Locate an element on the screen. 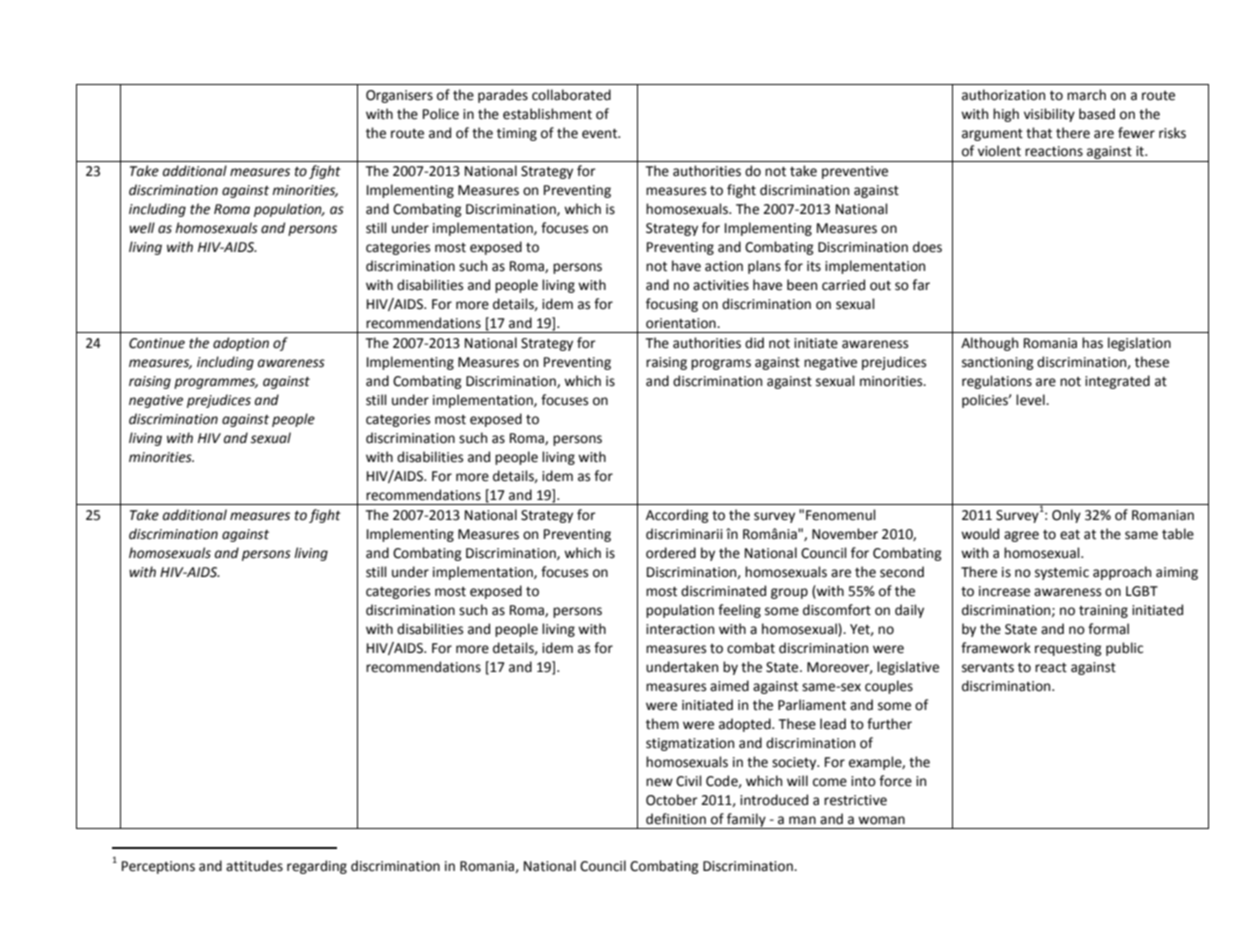 Image resolution: width=1233 pixels, height=952 pixels. requesting is located at coordinates (1068, 649).
